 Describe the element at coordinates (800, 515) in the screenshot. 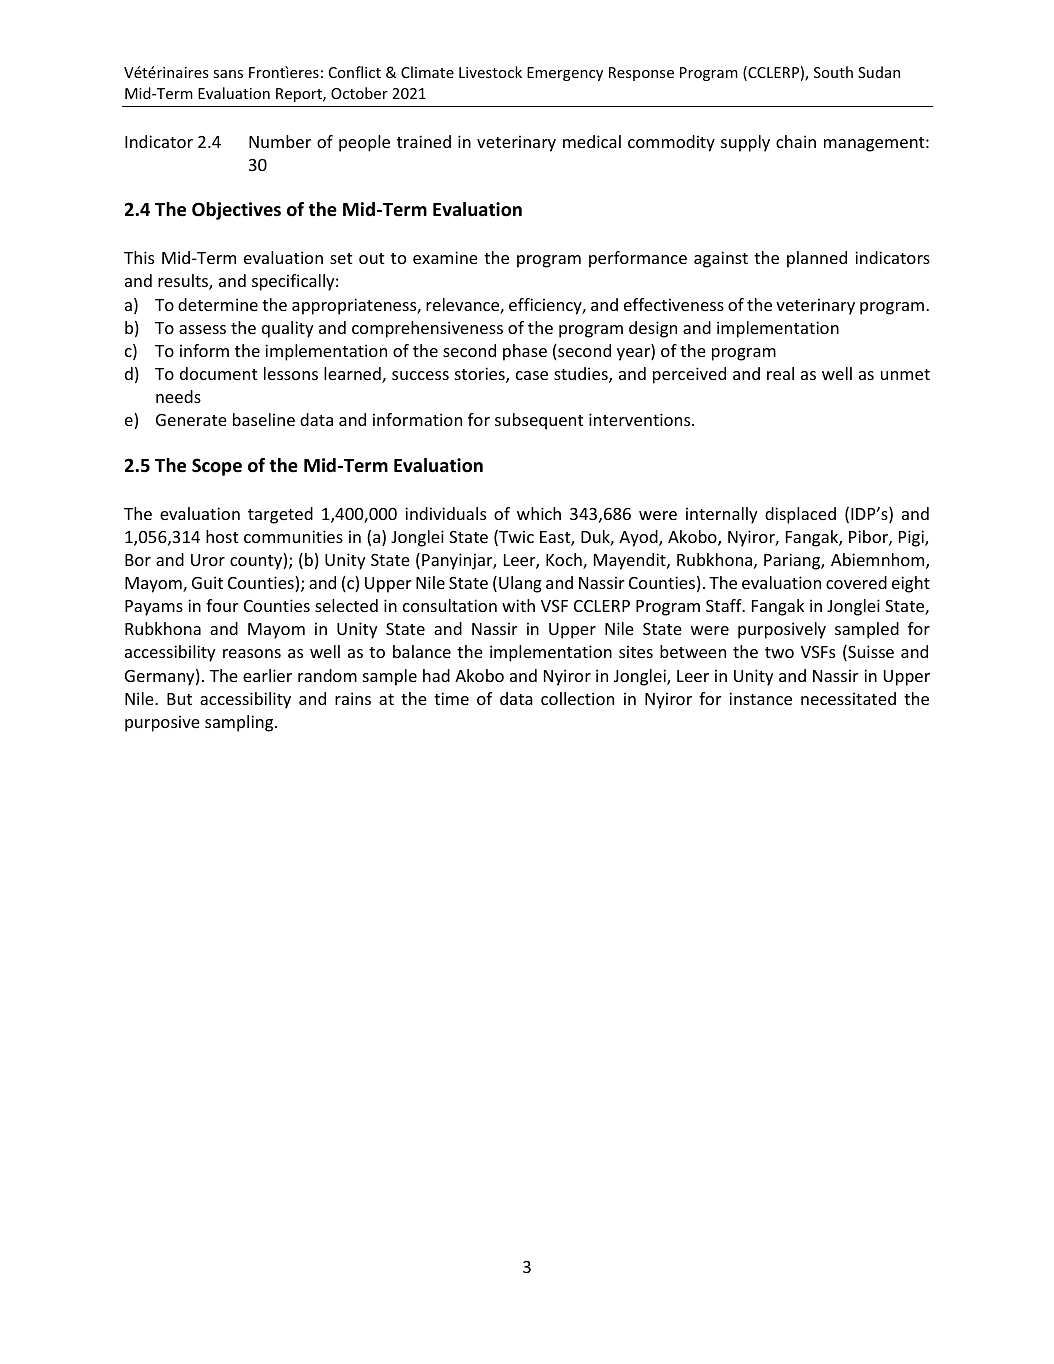

I see `displaced` at that location.
